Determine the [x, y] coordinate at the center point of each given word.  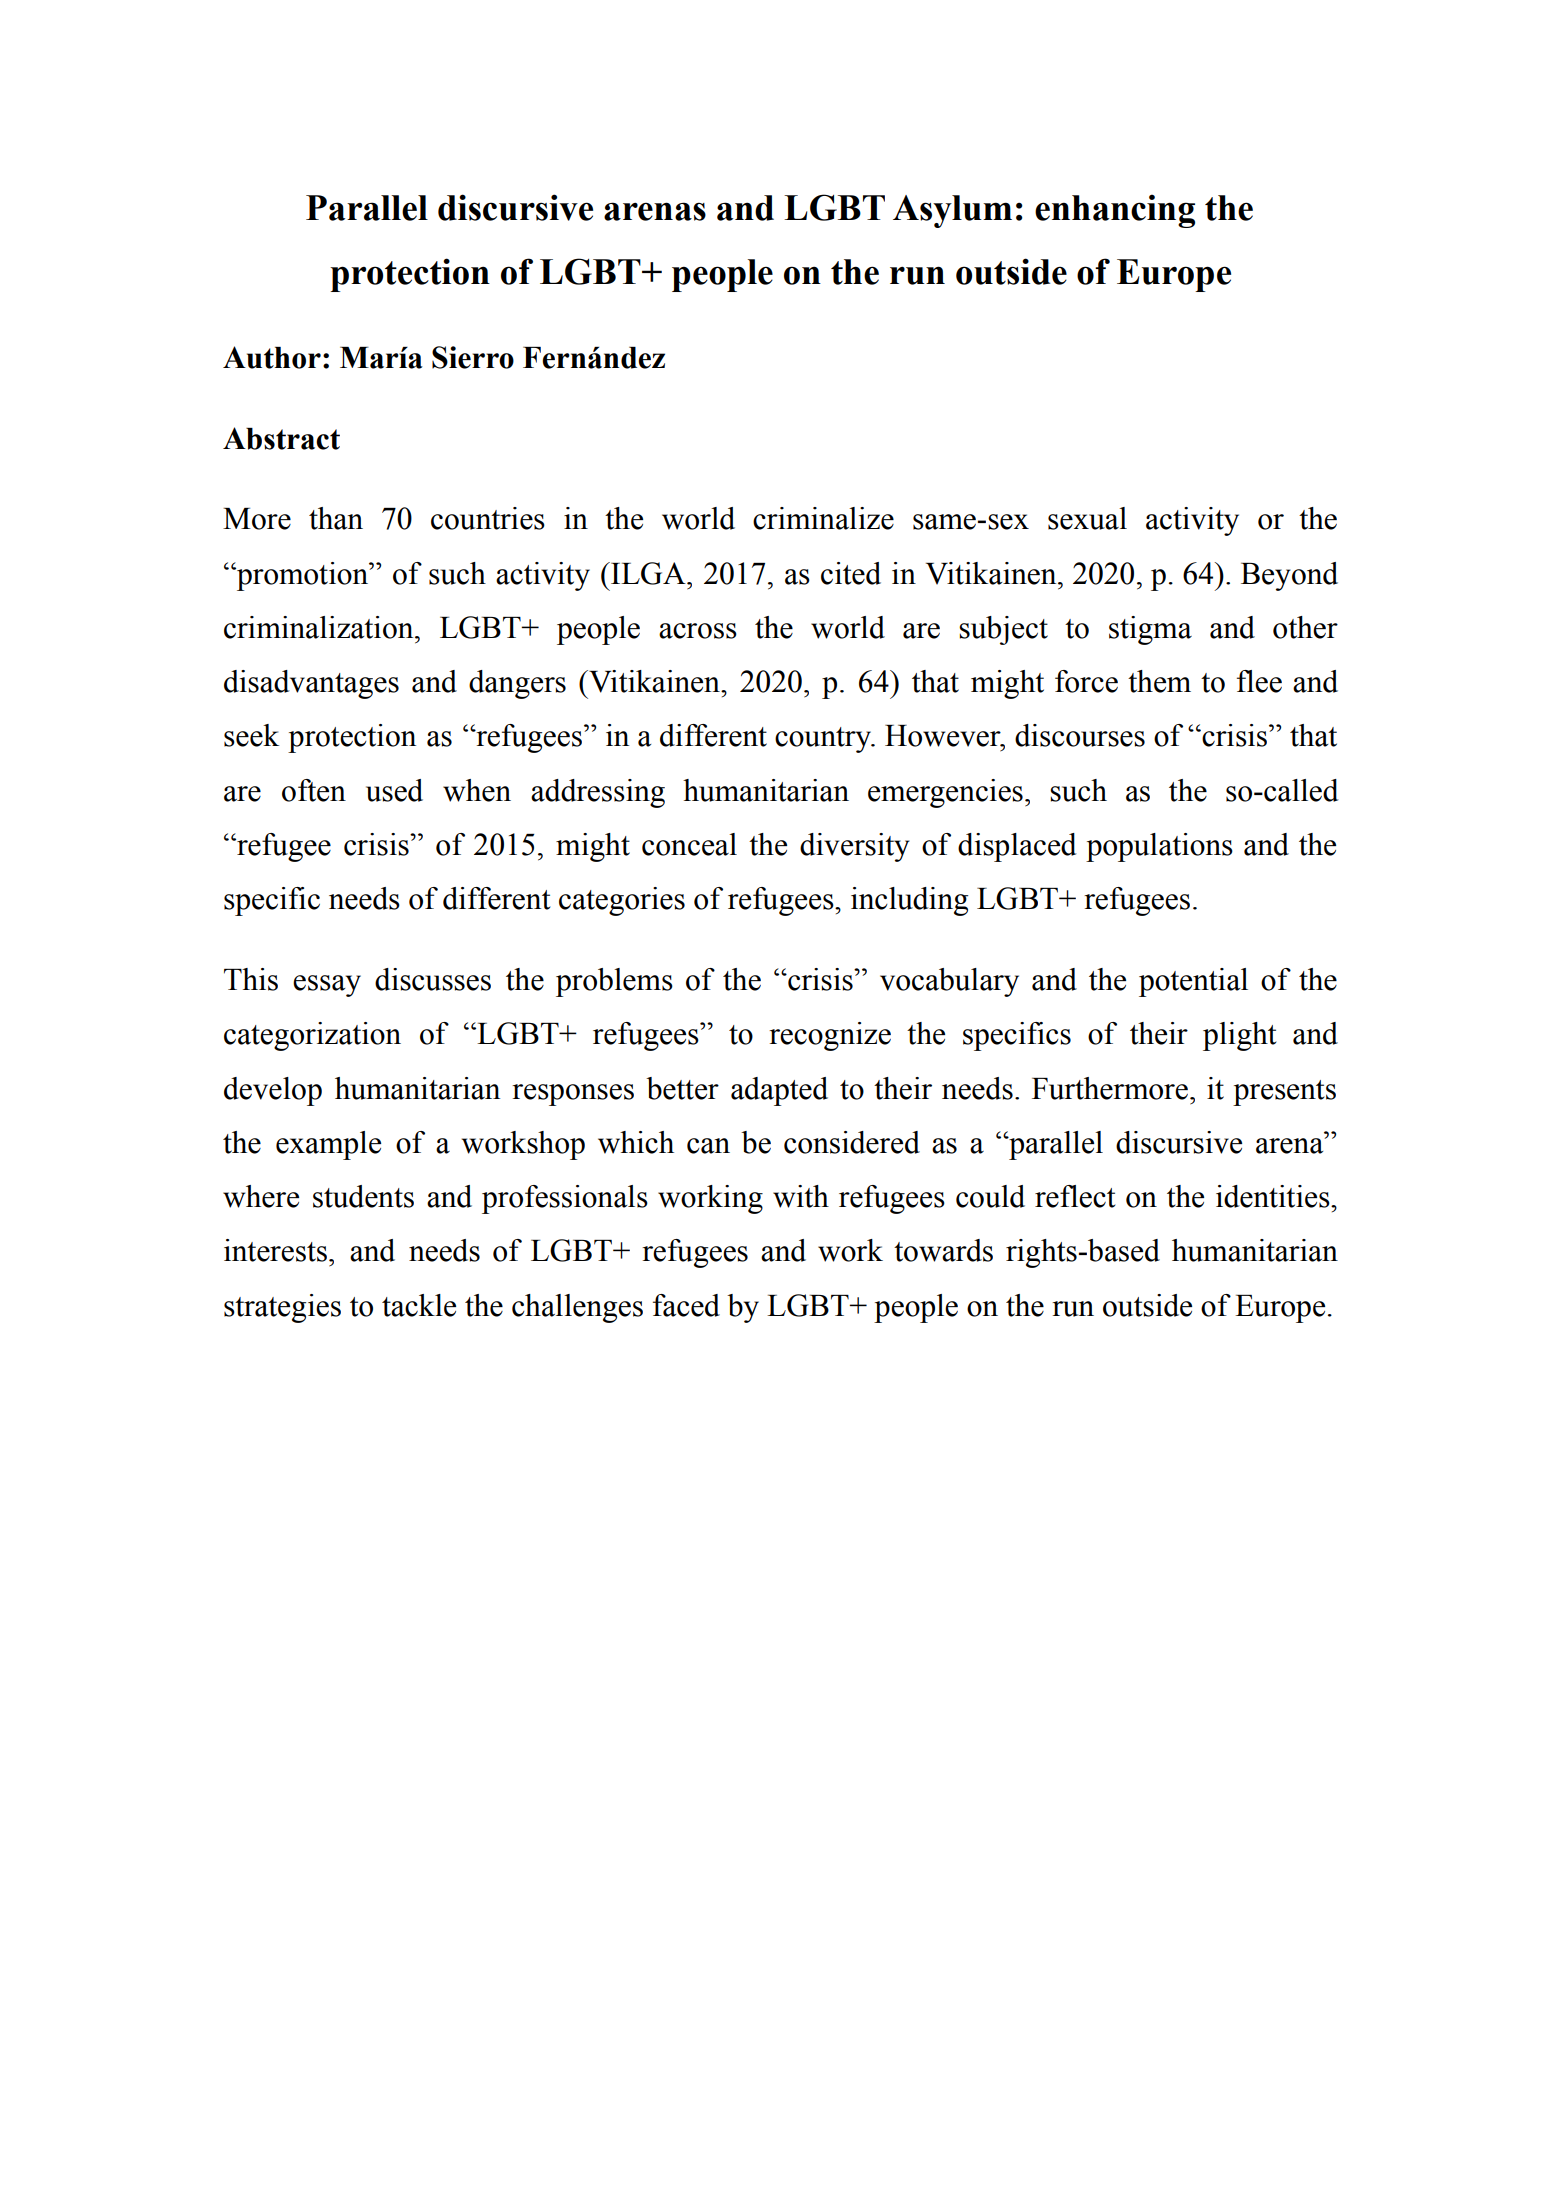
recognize [830, 1036]
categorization [312, 1036]
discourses [1080, 735]
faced [686, 1305]
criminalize [823, 518]
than [336, 518]
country [824, 740]
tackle [419, 1305]
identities [1274, 1196]
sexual [1087, 518]
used [394, 790]
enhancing [1115, 211]
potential [1193, 982]
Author [272, 357]
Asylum [952, 211]
